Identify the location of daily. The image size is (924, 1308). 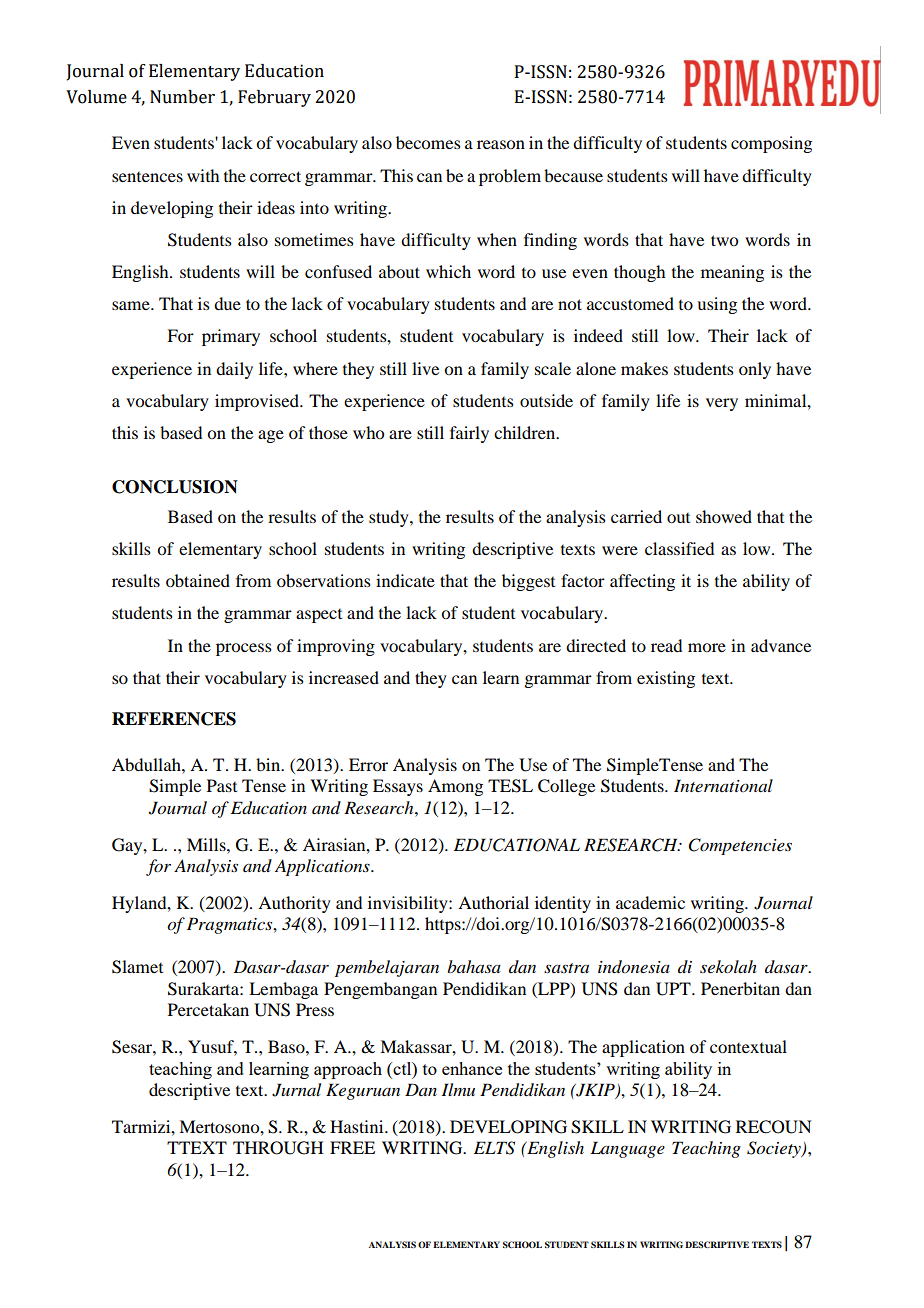
(234, 370).
